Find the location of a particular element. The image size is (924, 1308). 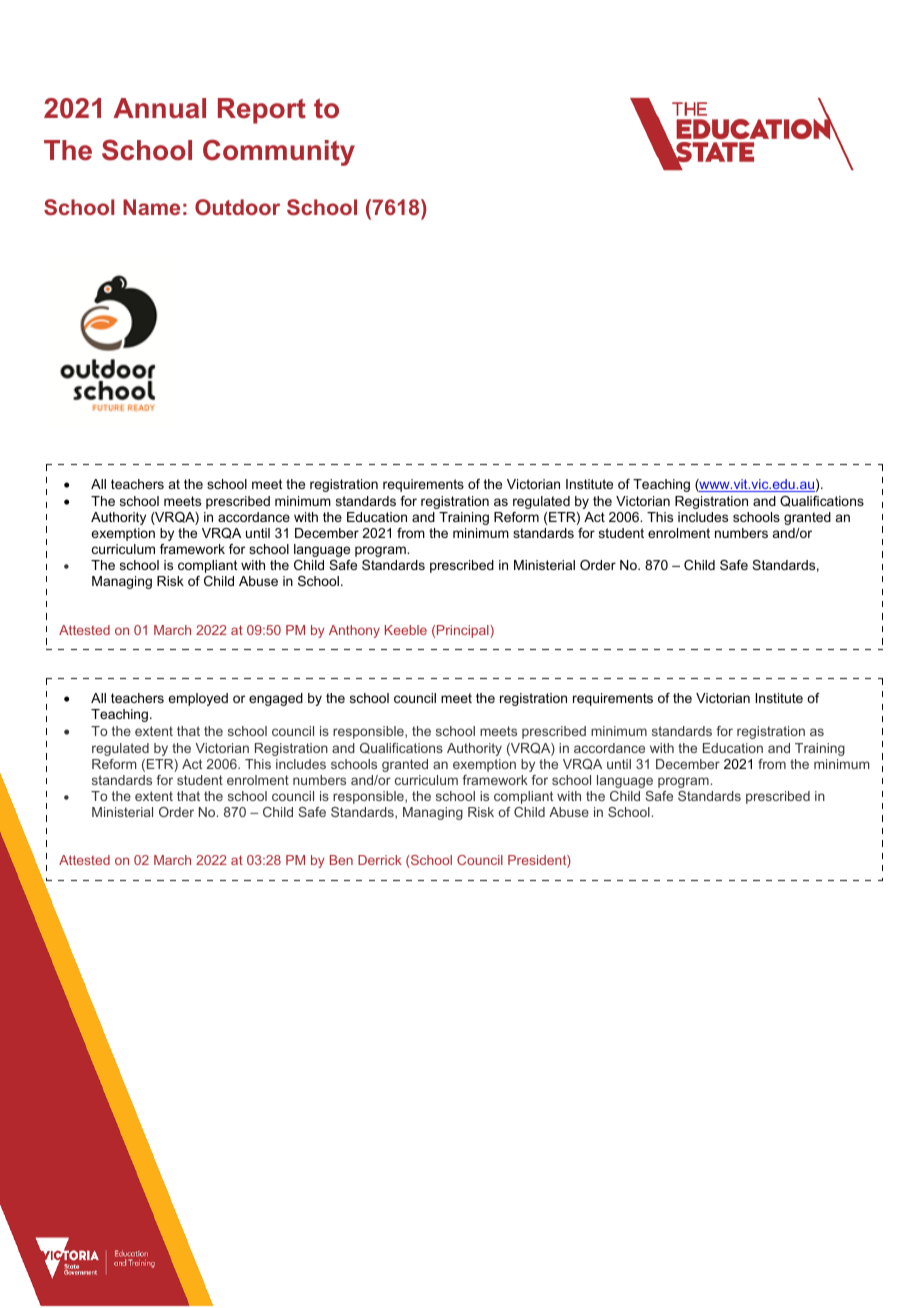

Anthony is located at coordinates (354, 631).
